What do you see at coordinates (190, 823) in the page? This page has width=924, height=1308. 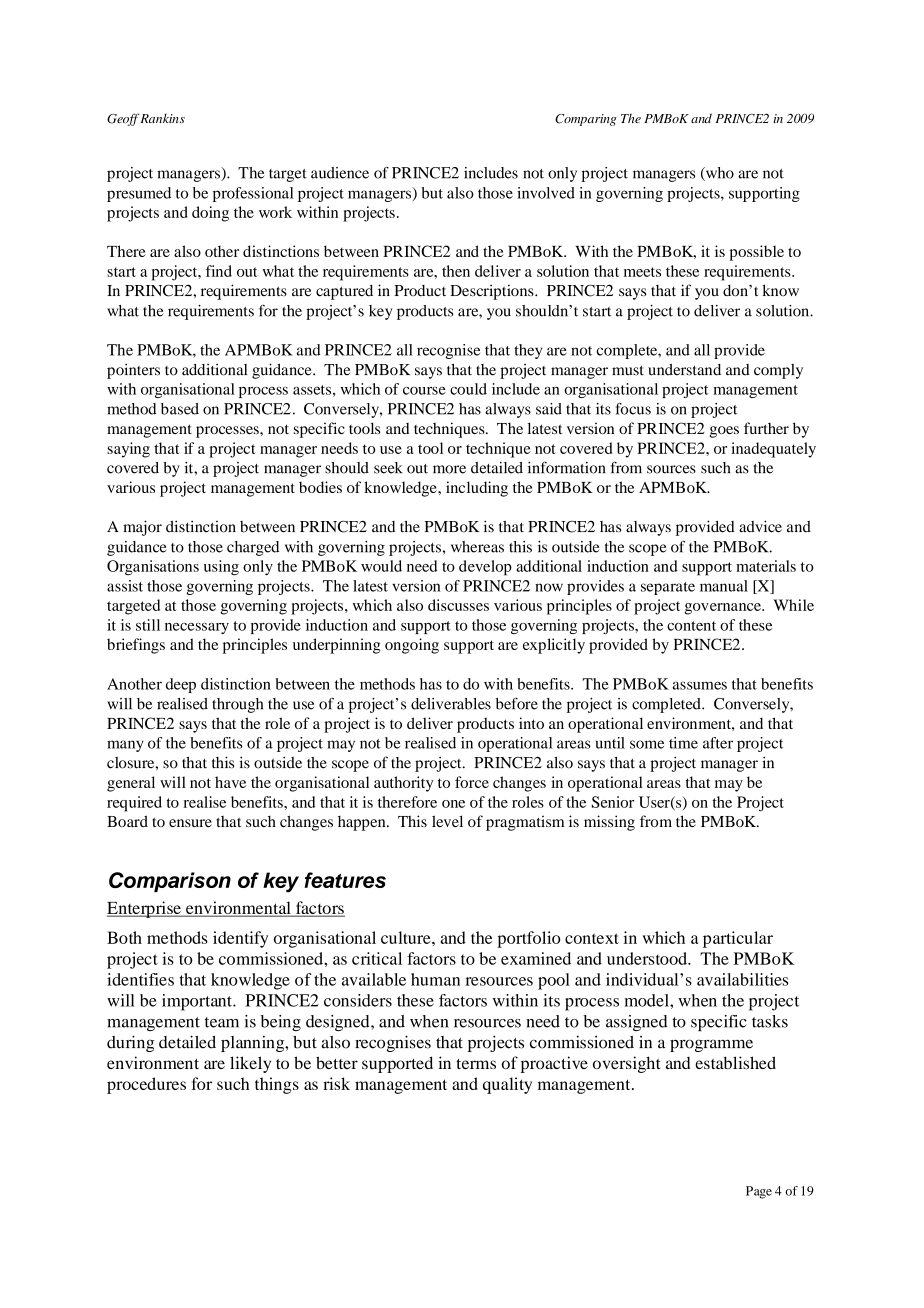 I see `ensure` at bounding box center [190, 823].
